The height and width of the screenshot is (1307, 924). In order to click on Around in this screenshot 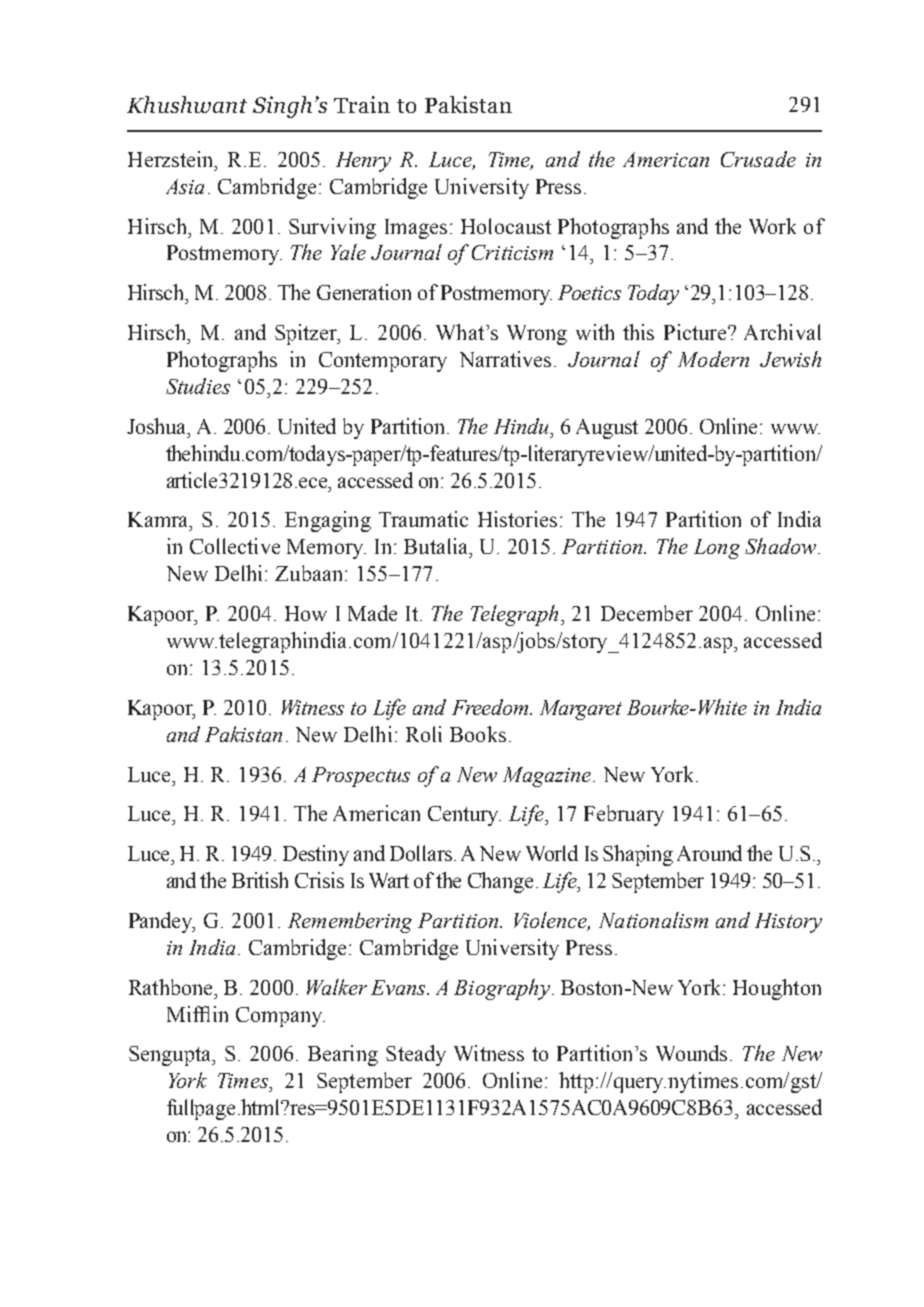, I will do `click(709, 853)`.
